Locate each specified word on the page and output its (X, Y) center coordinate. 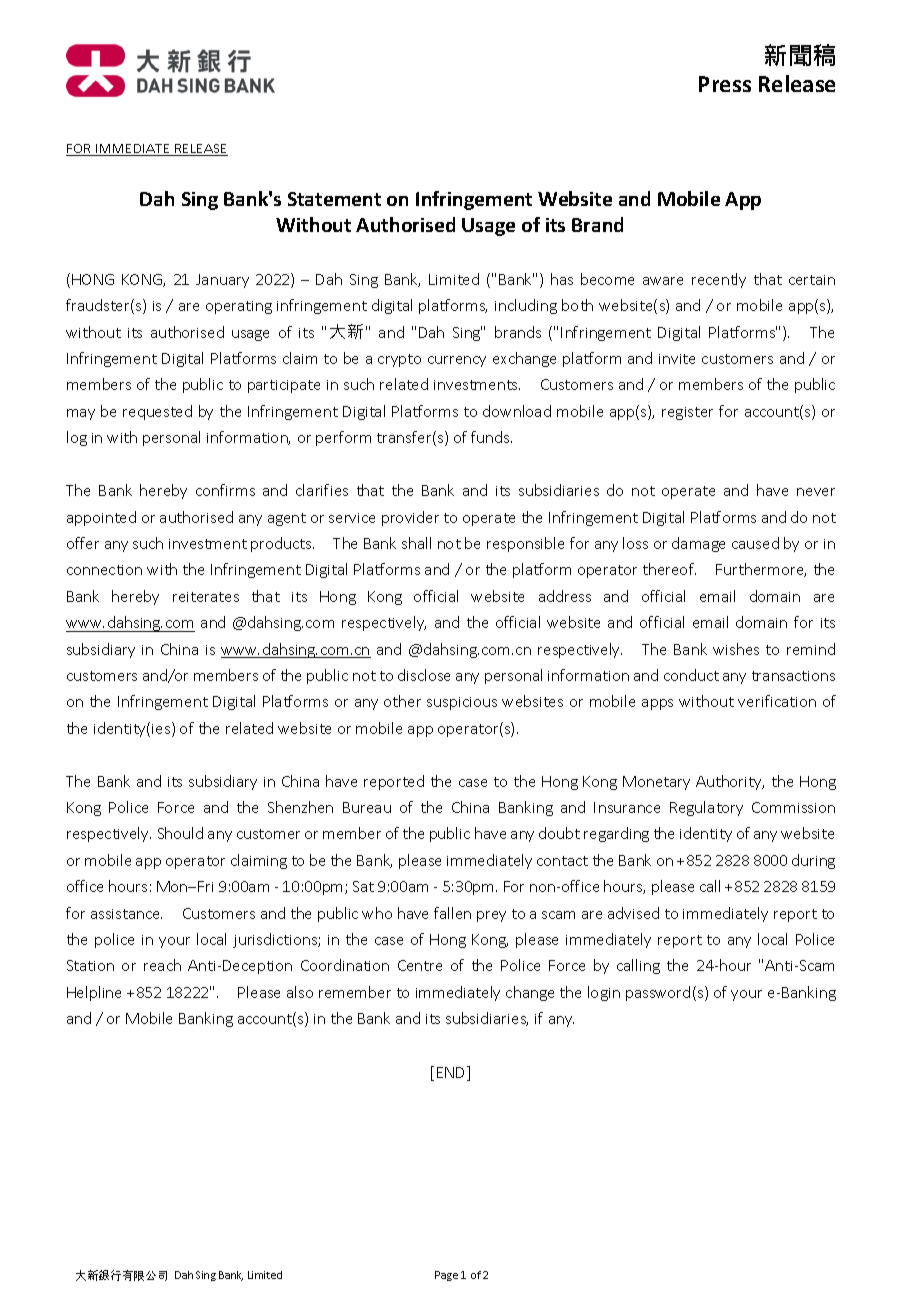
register (687, 413)
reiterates (206, 597)
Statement (334, 199)
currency (457, 361)
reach (162, 965)
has (562, 279)
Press (725, 84)
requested (157, 412)
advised (633, 913)
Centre (420, 965)
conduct (691, 675)
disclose (424, 675)
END (452, 1073)
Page (446, 1276)
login (604, 993)
